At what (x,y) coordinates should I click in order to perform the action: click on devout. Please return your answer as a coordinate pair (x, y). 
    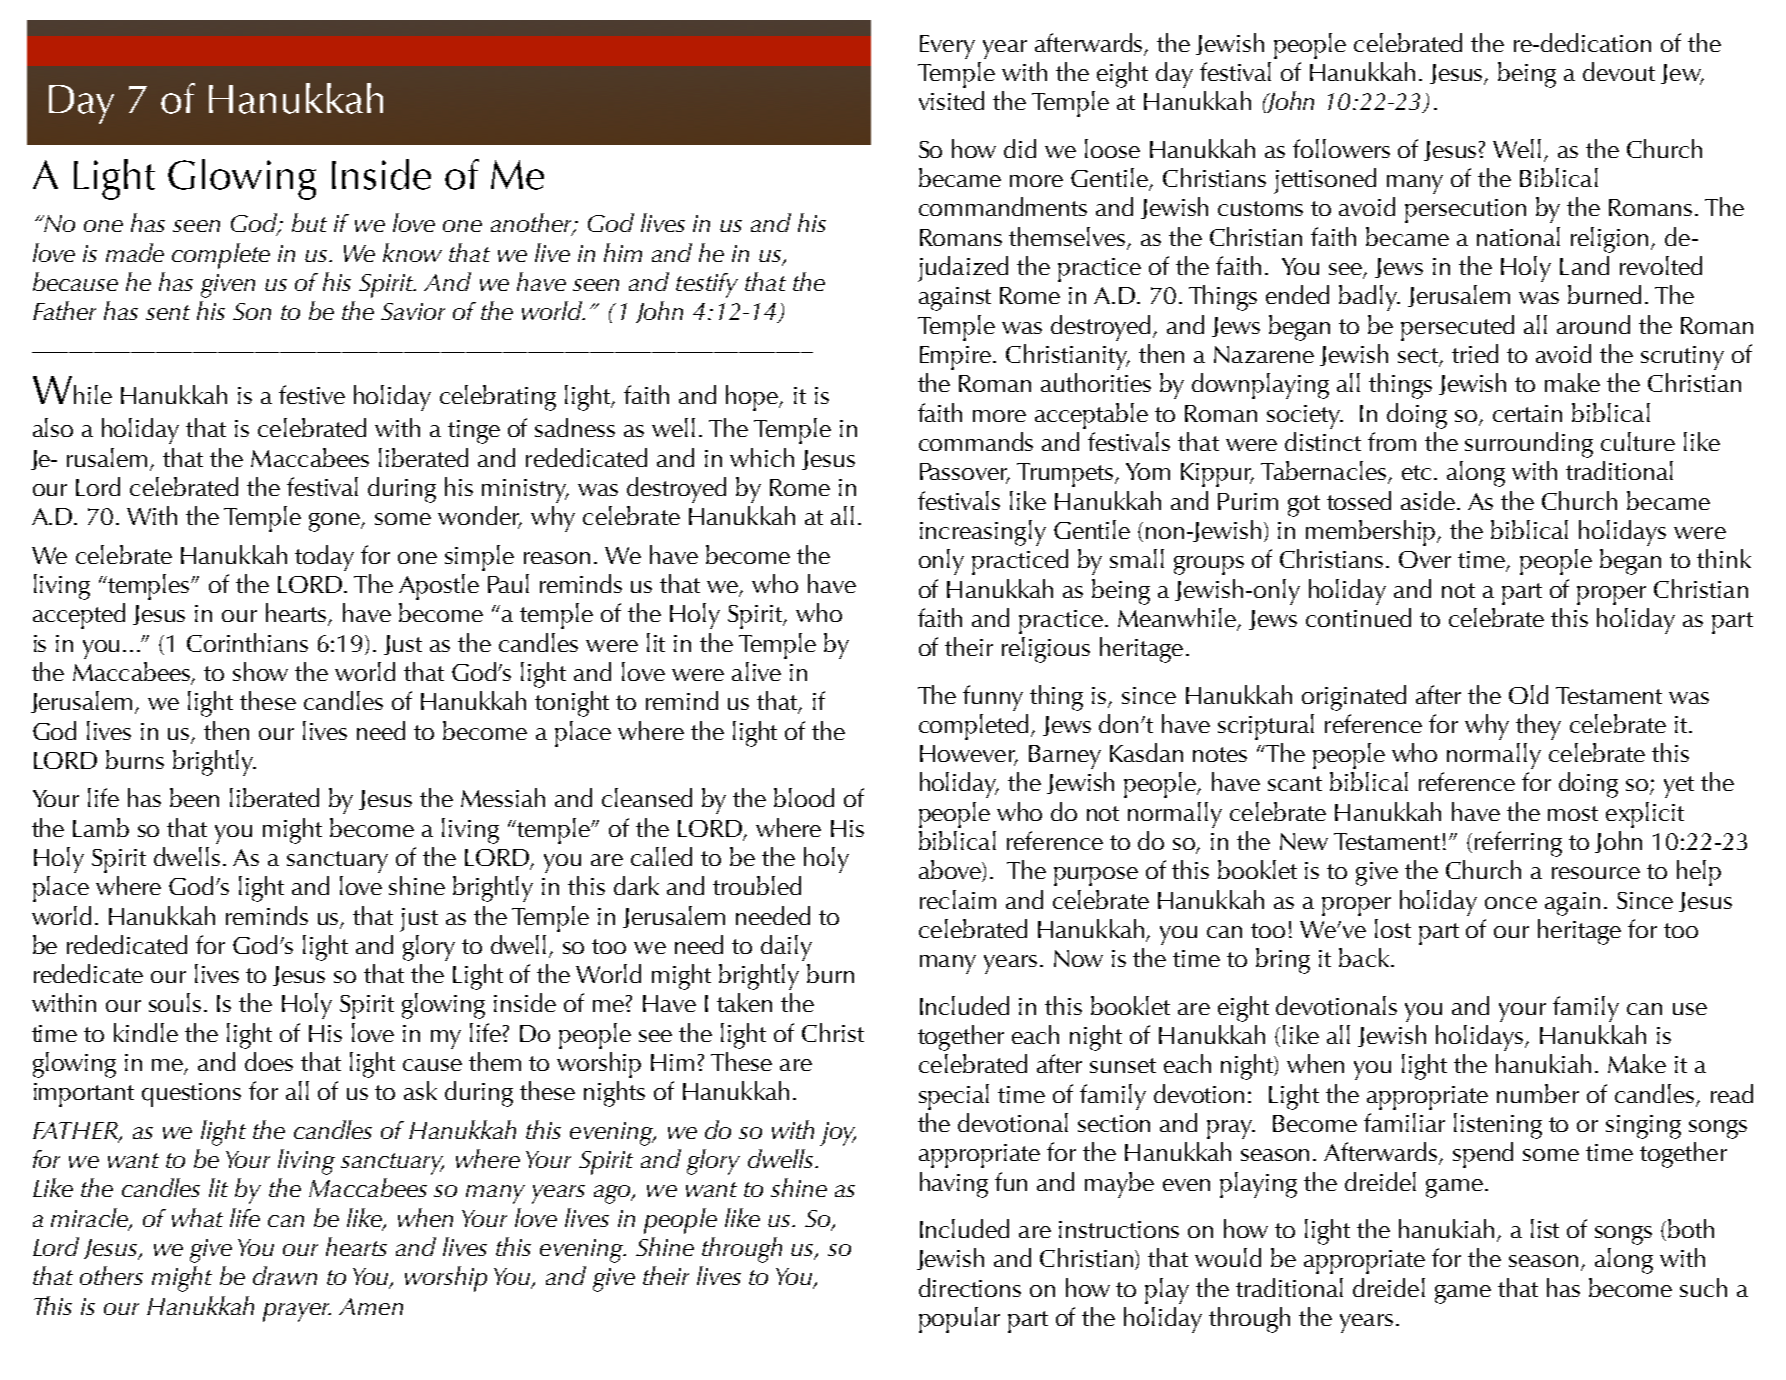
    Looking at the image, I should click on (1619, 71).
